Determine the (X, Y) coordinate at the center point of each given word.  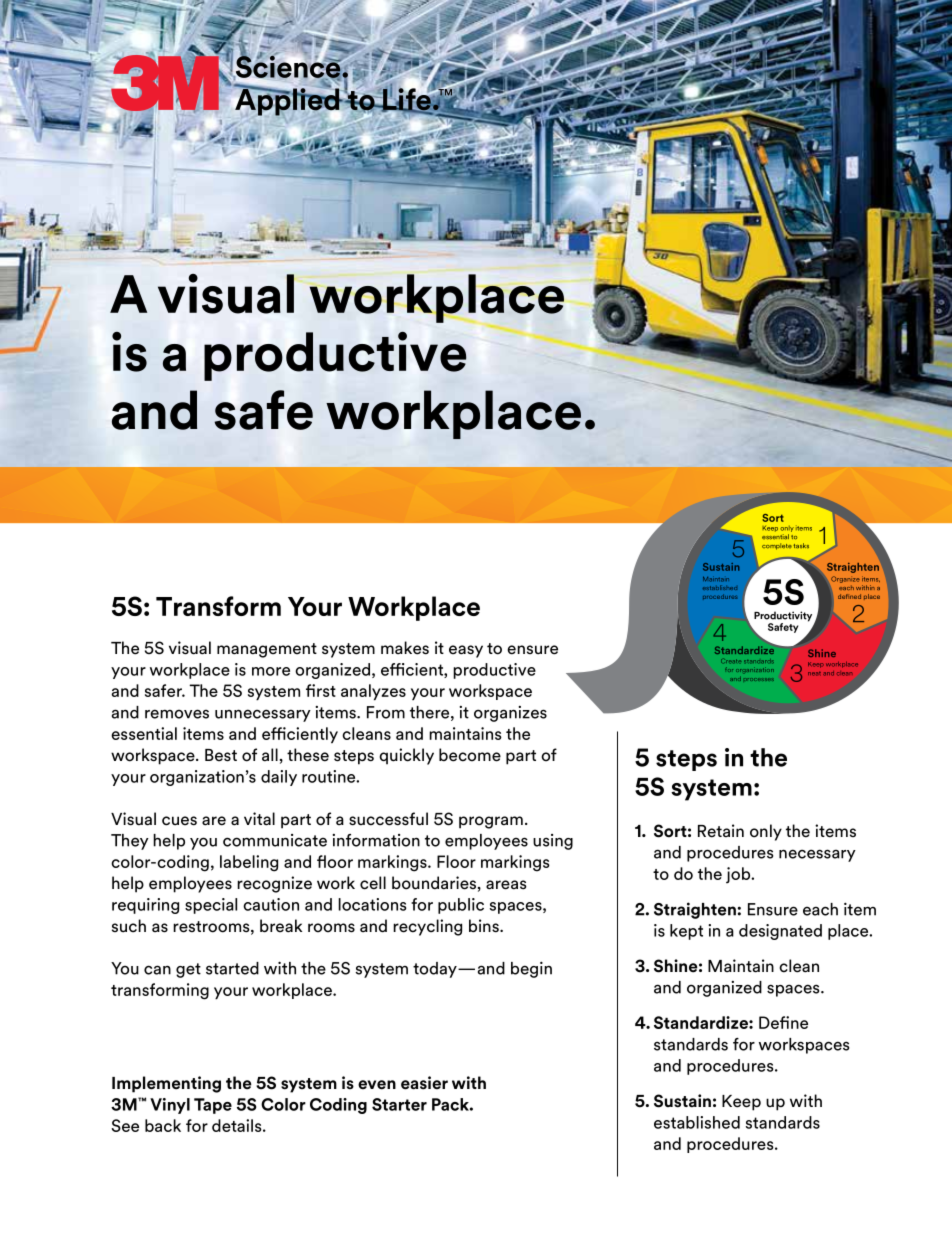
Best (221, 755)
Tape (213, 1106)
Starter (399, 1104)
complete (777, 546)
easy (466, 651)
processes (759, 679)
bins (485, 926)
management (267, 650)
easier (424, 1083)
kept (686, 932)
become (470, 755)
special (211, 906)
